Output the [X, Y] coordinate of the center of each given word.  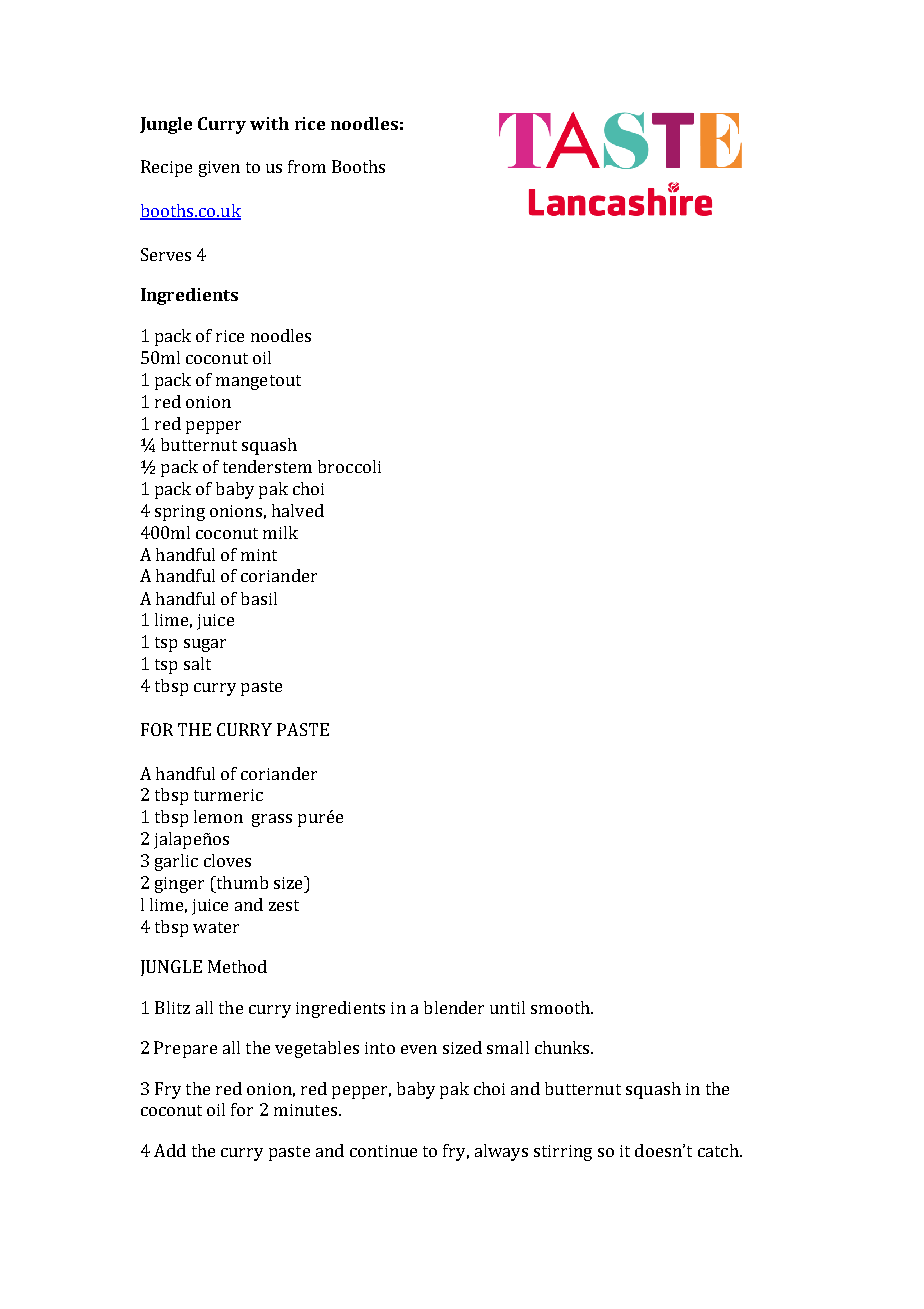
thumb [241, 882]
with [269, 123]
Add [170, 1150]
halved [298, 510]
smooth [561, 1007]
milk [280, 532]
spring [180, 513]
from [307, 166]
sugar [205, 645]
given [219, 169]
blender [454, 1007]
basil [259, 598]
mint [259, 555]
